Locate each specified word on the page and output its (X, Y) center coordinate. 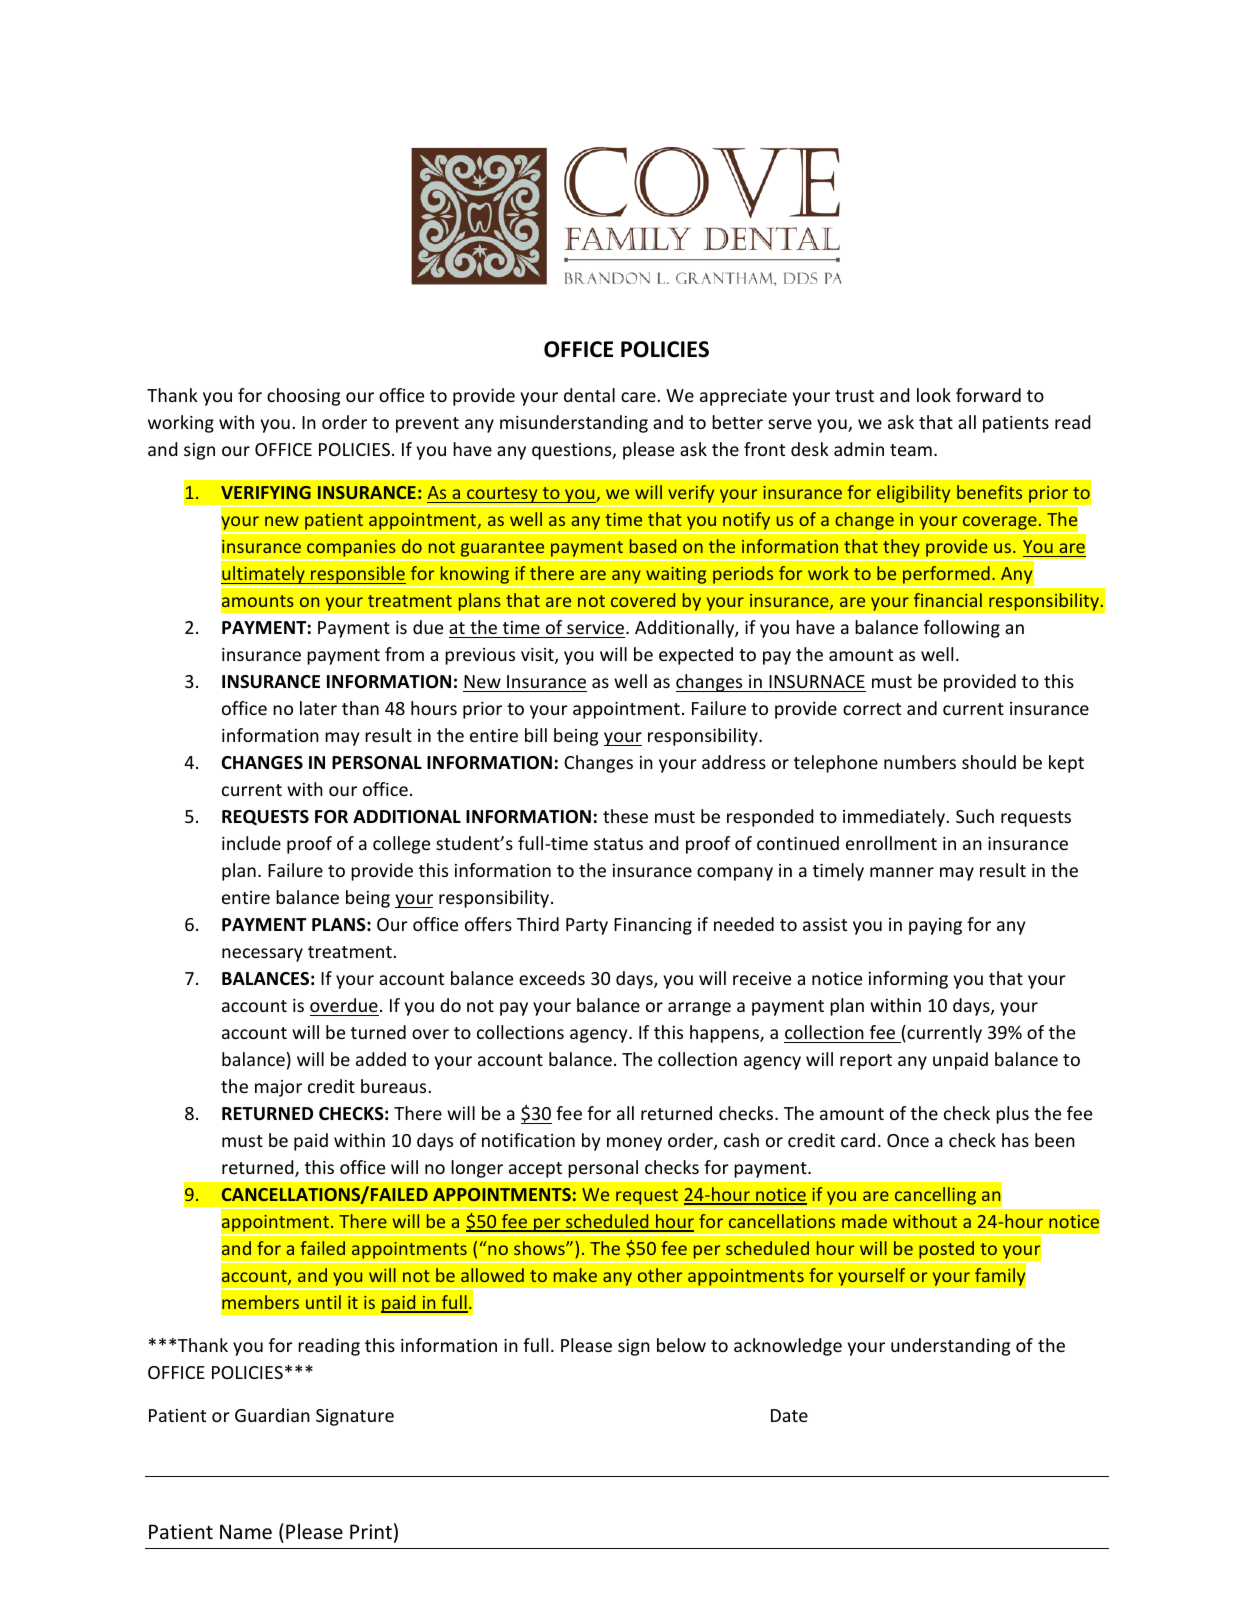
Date (789, 1415)
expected (696, 656)
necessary (262, 955)
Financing (653, 926)
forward (988, 395)
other (660, 1275)
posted (946, 1250)
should (989, 762)
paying (935, 926)
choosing (303, 397)
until (323, 1302)
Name (246, 1532)
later (318, 708)
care (638, 397)
